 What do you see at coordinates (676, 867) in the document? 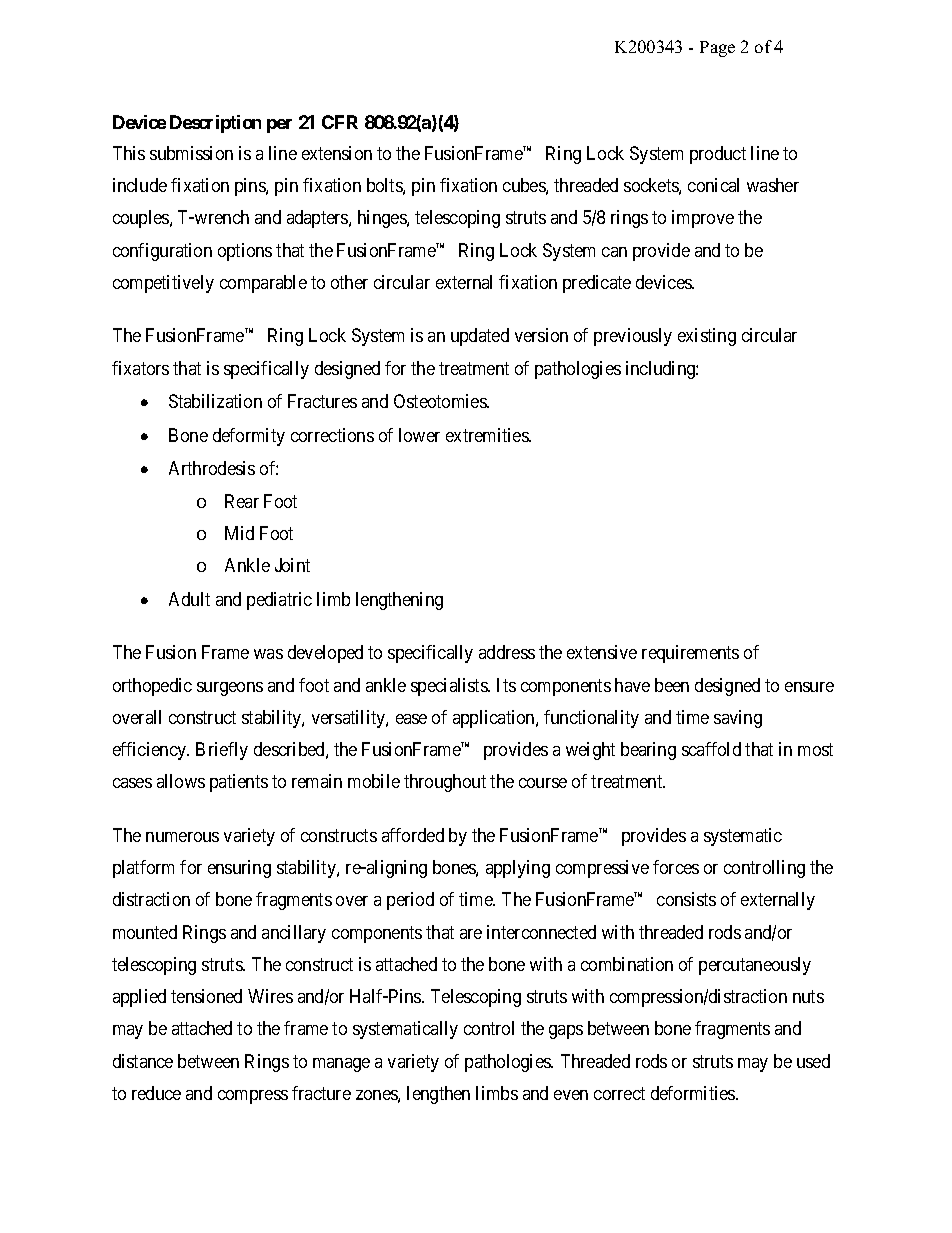
I see `forces` at bounding box center [676, 867].
